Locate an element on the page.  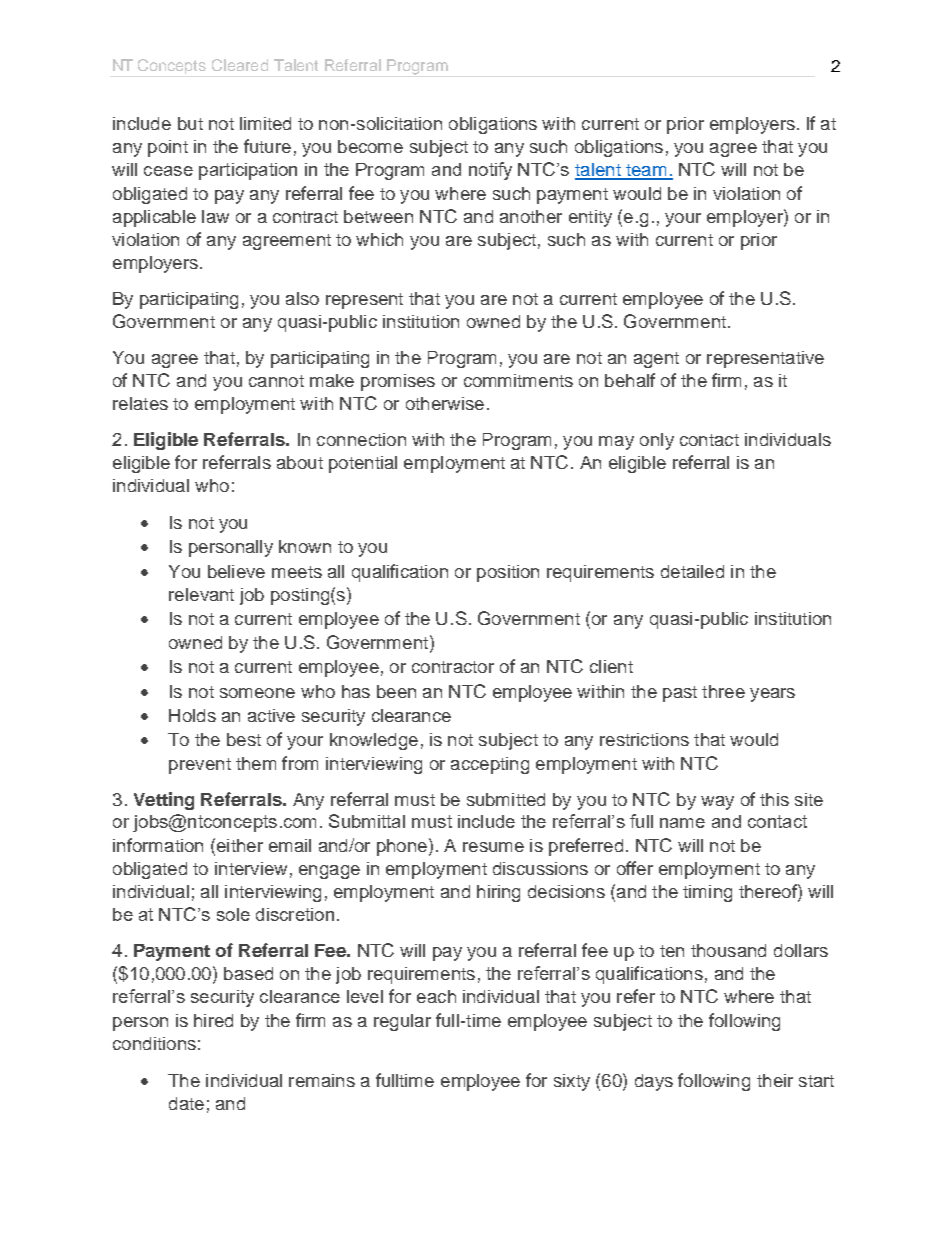
notify is located at coordinates (490, 171).
